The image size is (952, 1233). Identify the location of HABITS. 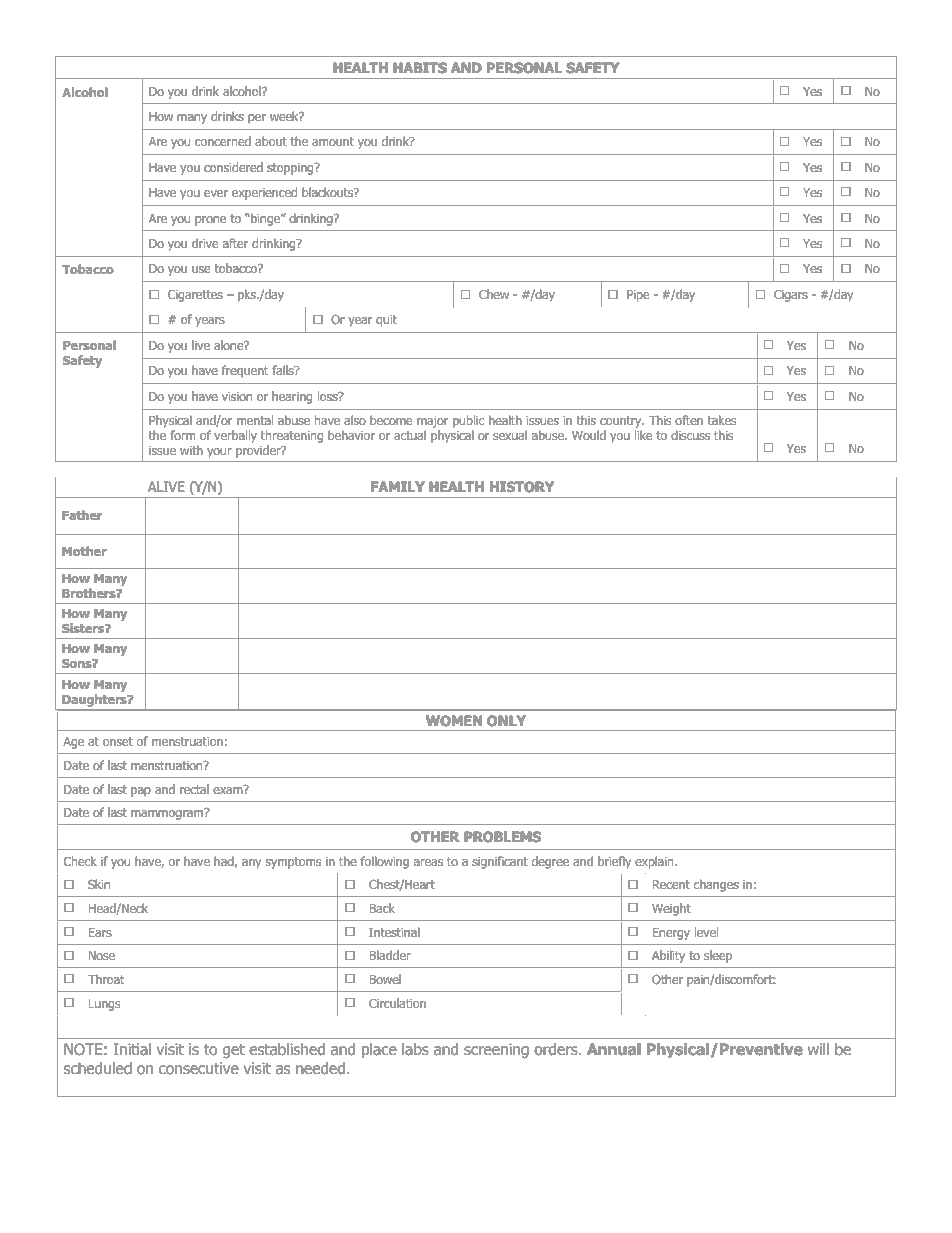
(420, 67).
